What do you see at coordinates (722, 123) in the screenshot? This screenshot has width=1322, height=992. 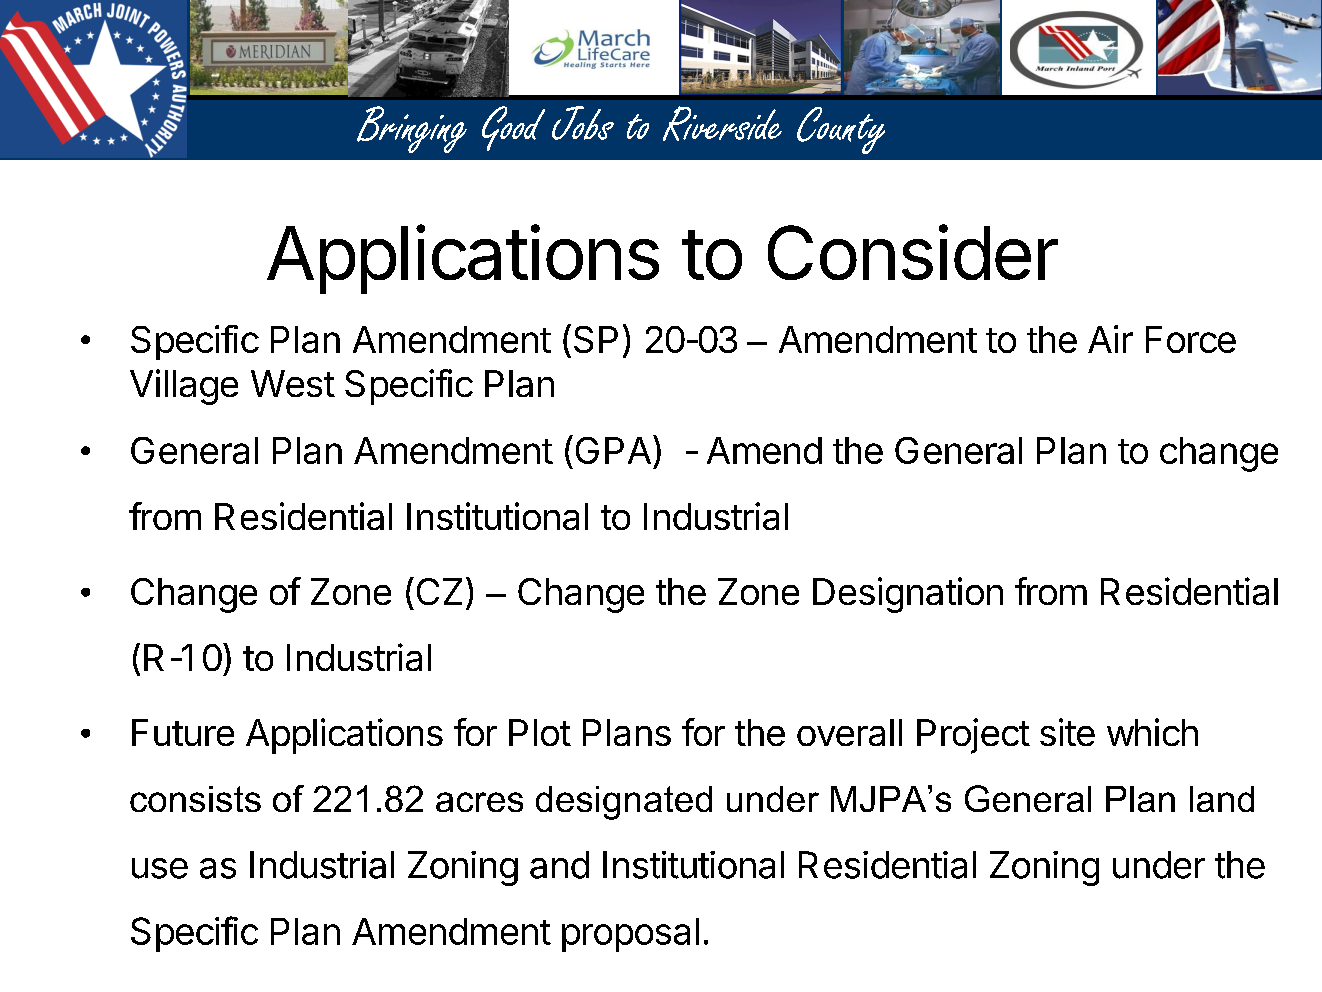 I see `Riverside` at bounding box center [722, 123].
